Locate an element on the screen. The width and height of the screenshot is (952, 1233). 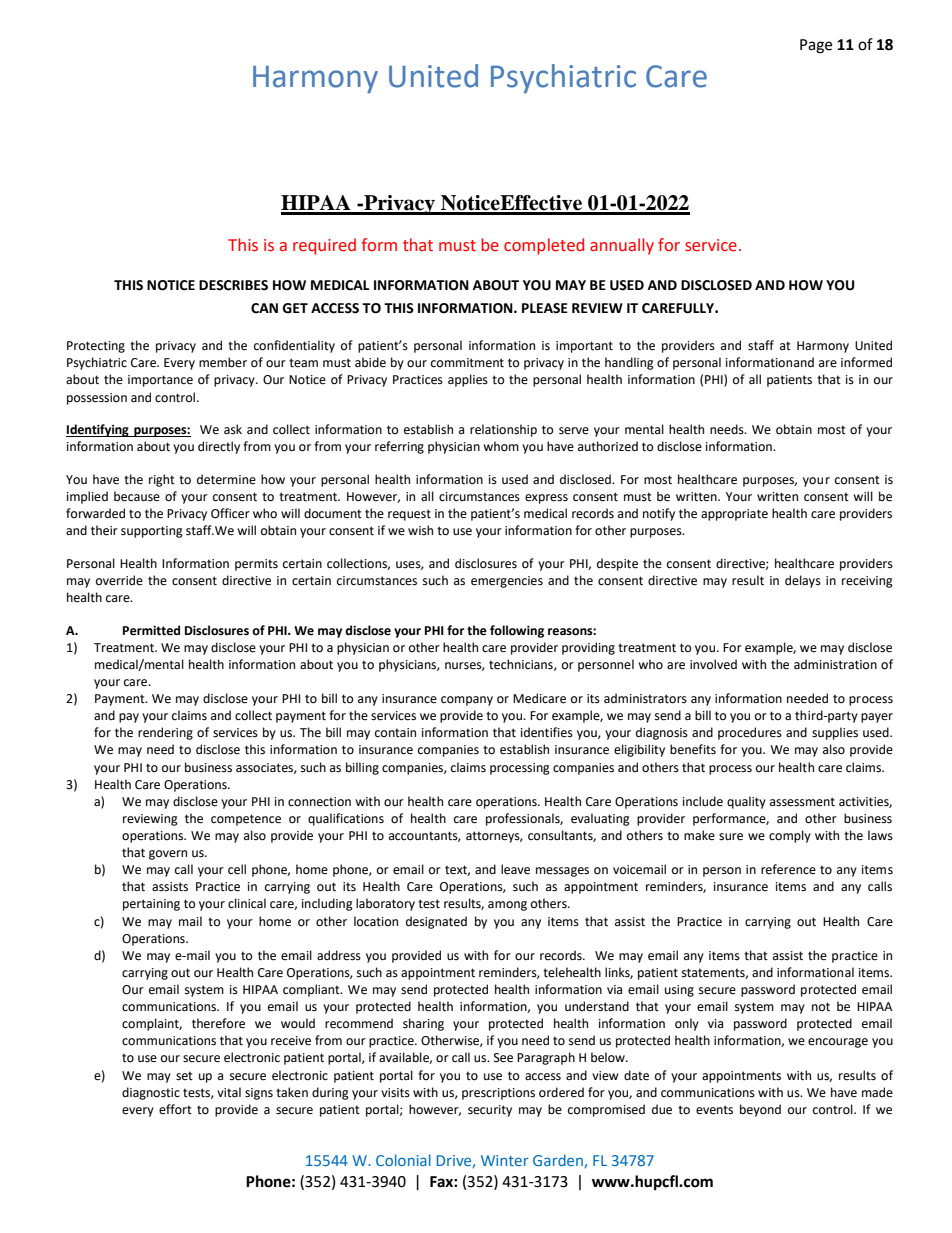
effort is located at coordinates (175, 1109).
